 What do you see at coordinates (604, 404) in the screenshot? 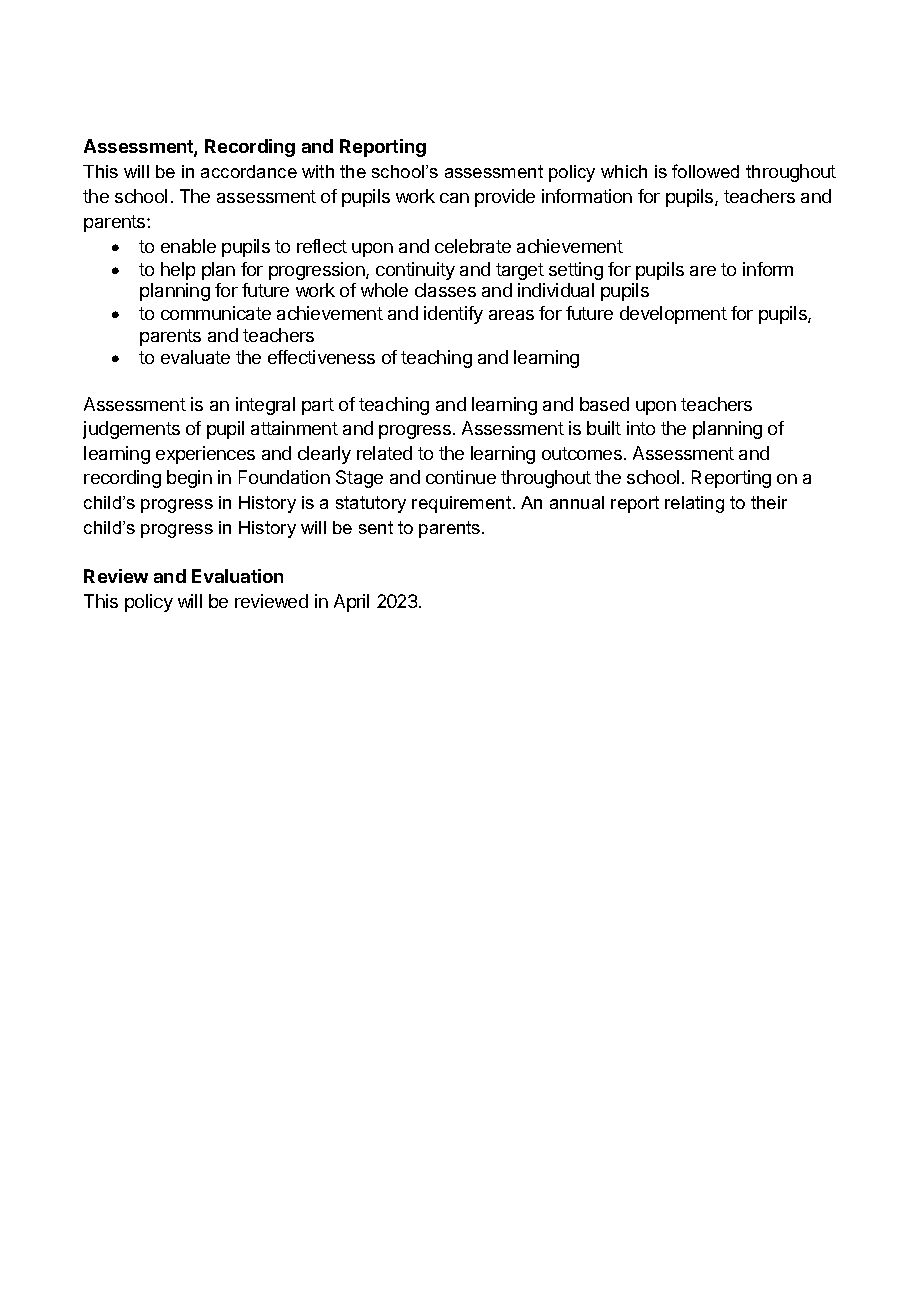
I see `based` at bounding box center [604, 404].
